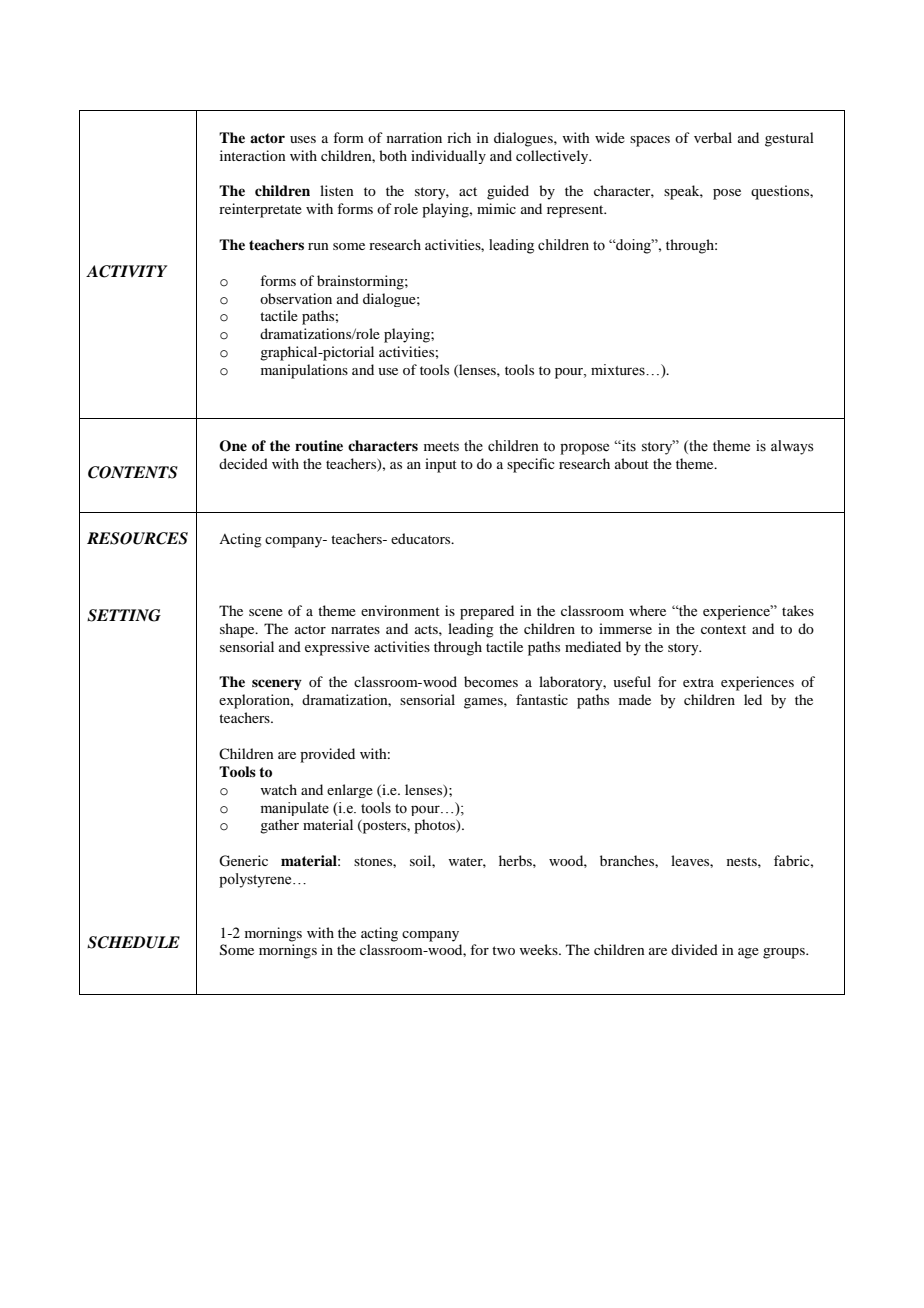 Image resolution: width=924 pixels, height=1308 pixels. I want to click on interaction, so click(253, 155).
